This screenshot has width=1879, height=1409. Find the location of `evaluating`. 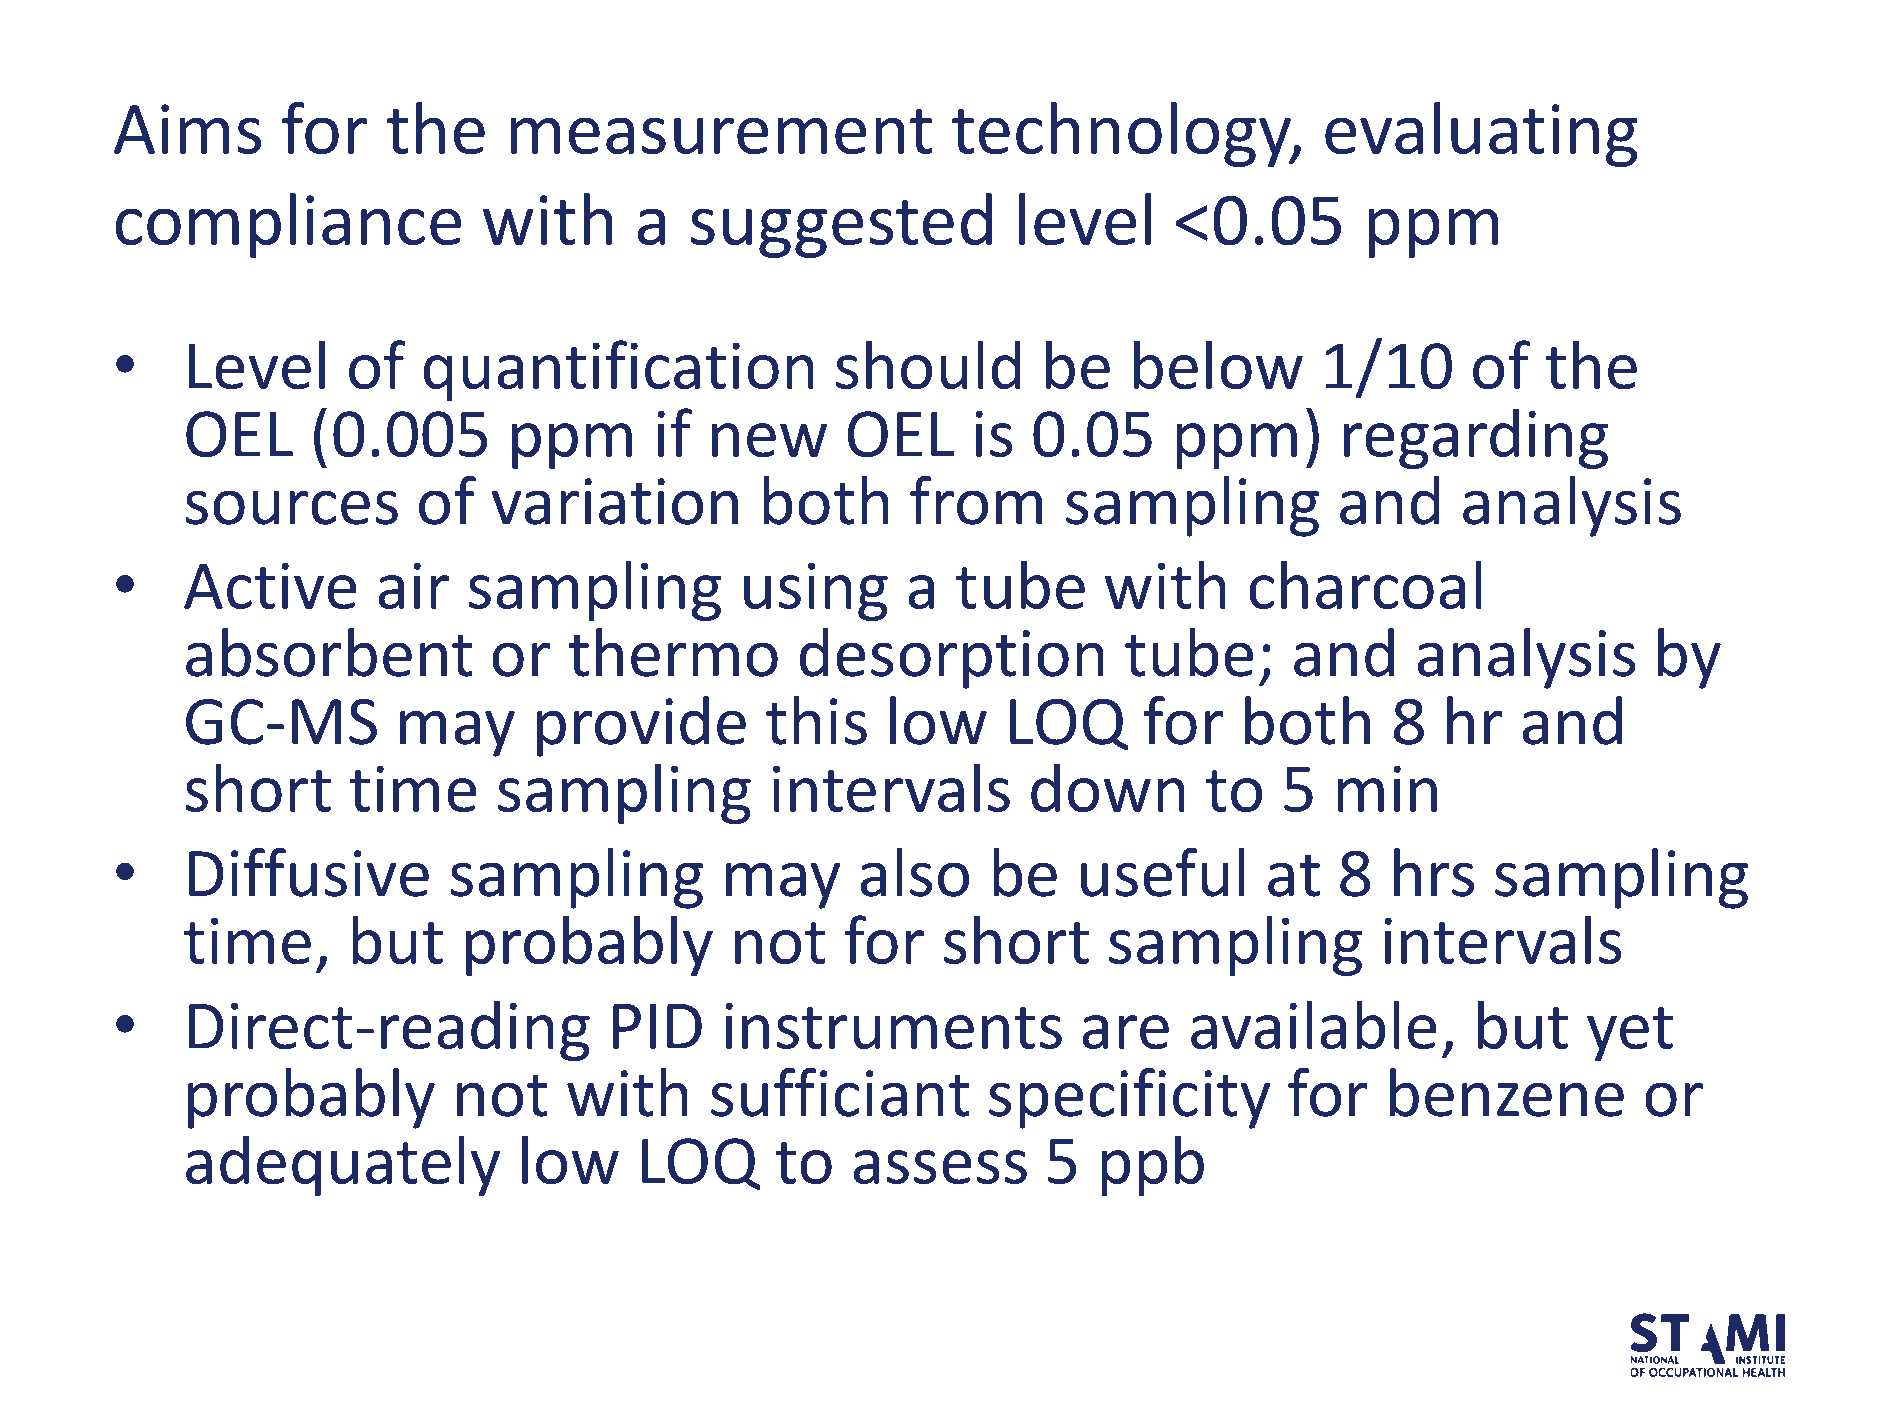

evaluating is located at coordinates (1481, 134).
